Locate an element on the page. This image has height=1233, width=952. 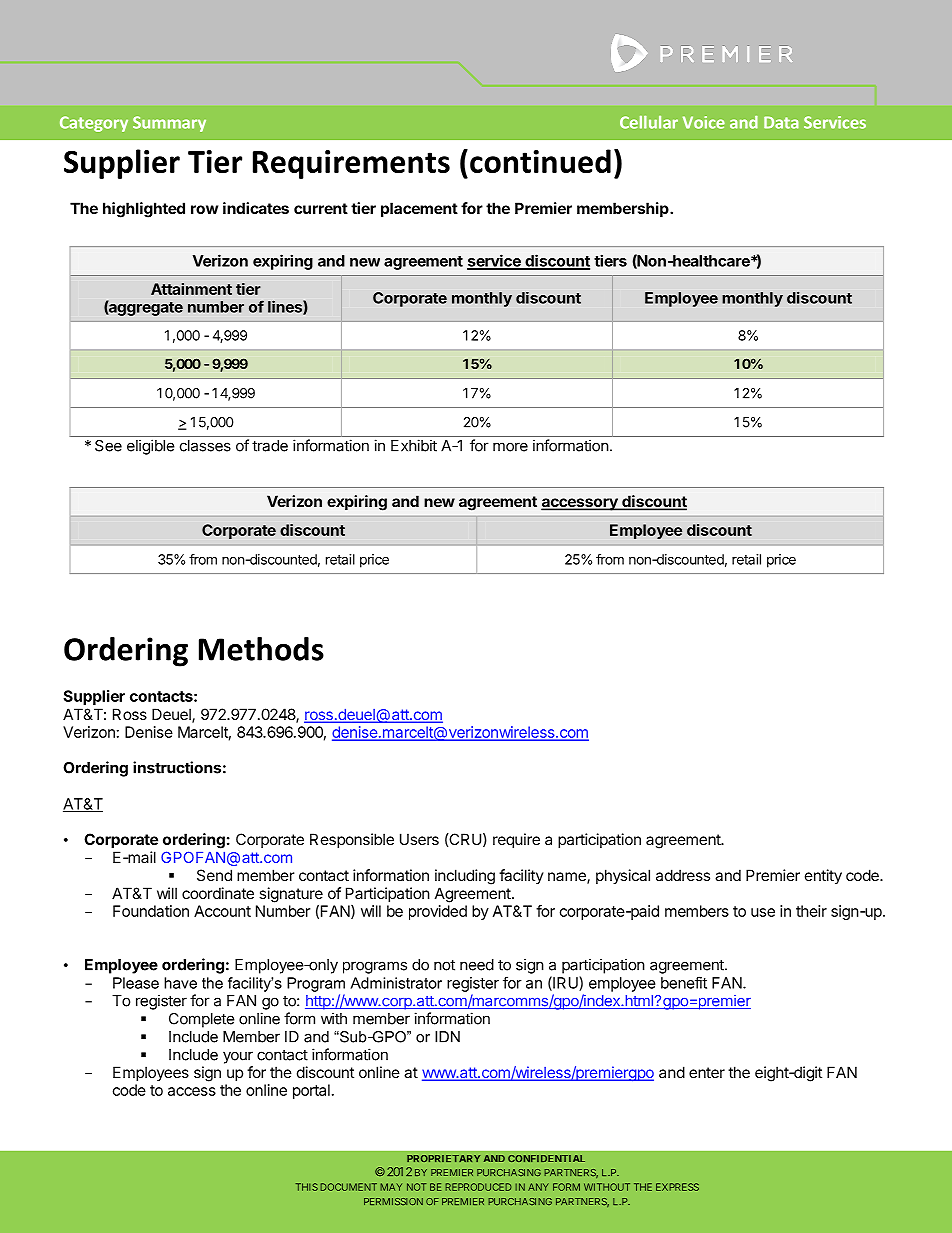
Summary is located at coordinates (169, 124).
